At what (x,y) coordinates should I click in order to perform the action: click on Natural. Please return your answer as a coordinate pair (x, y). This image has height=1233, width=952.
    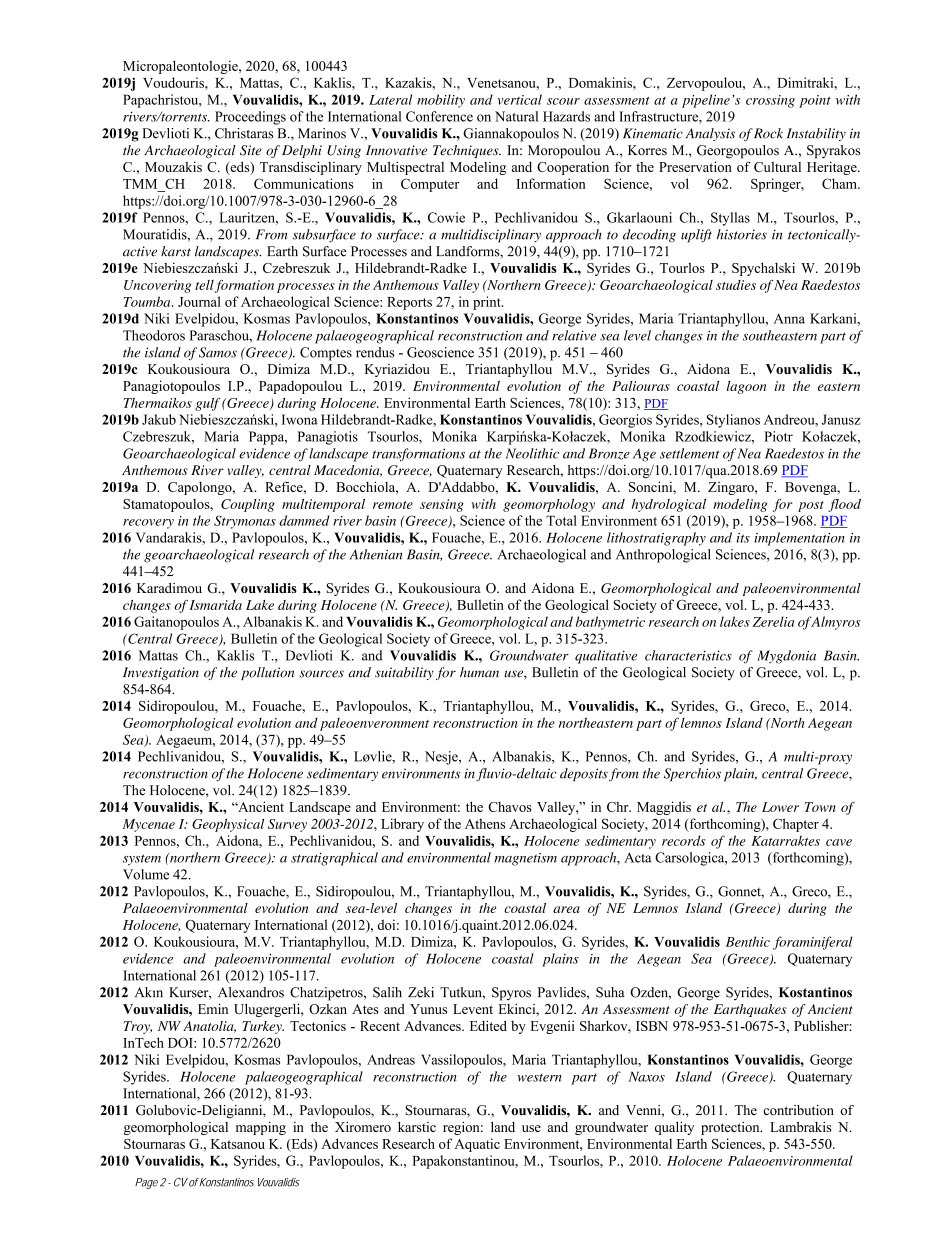
    Looking at the image, I should click on (516, 116).
